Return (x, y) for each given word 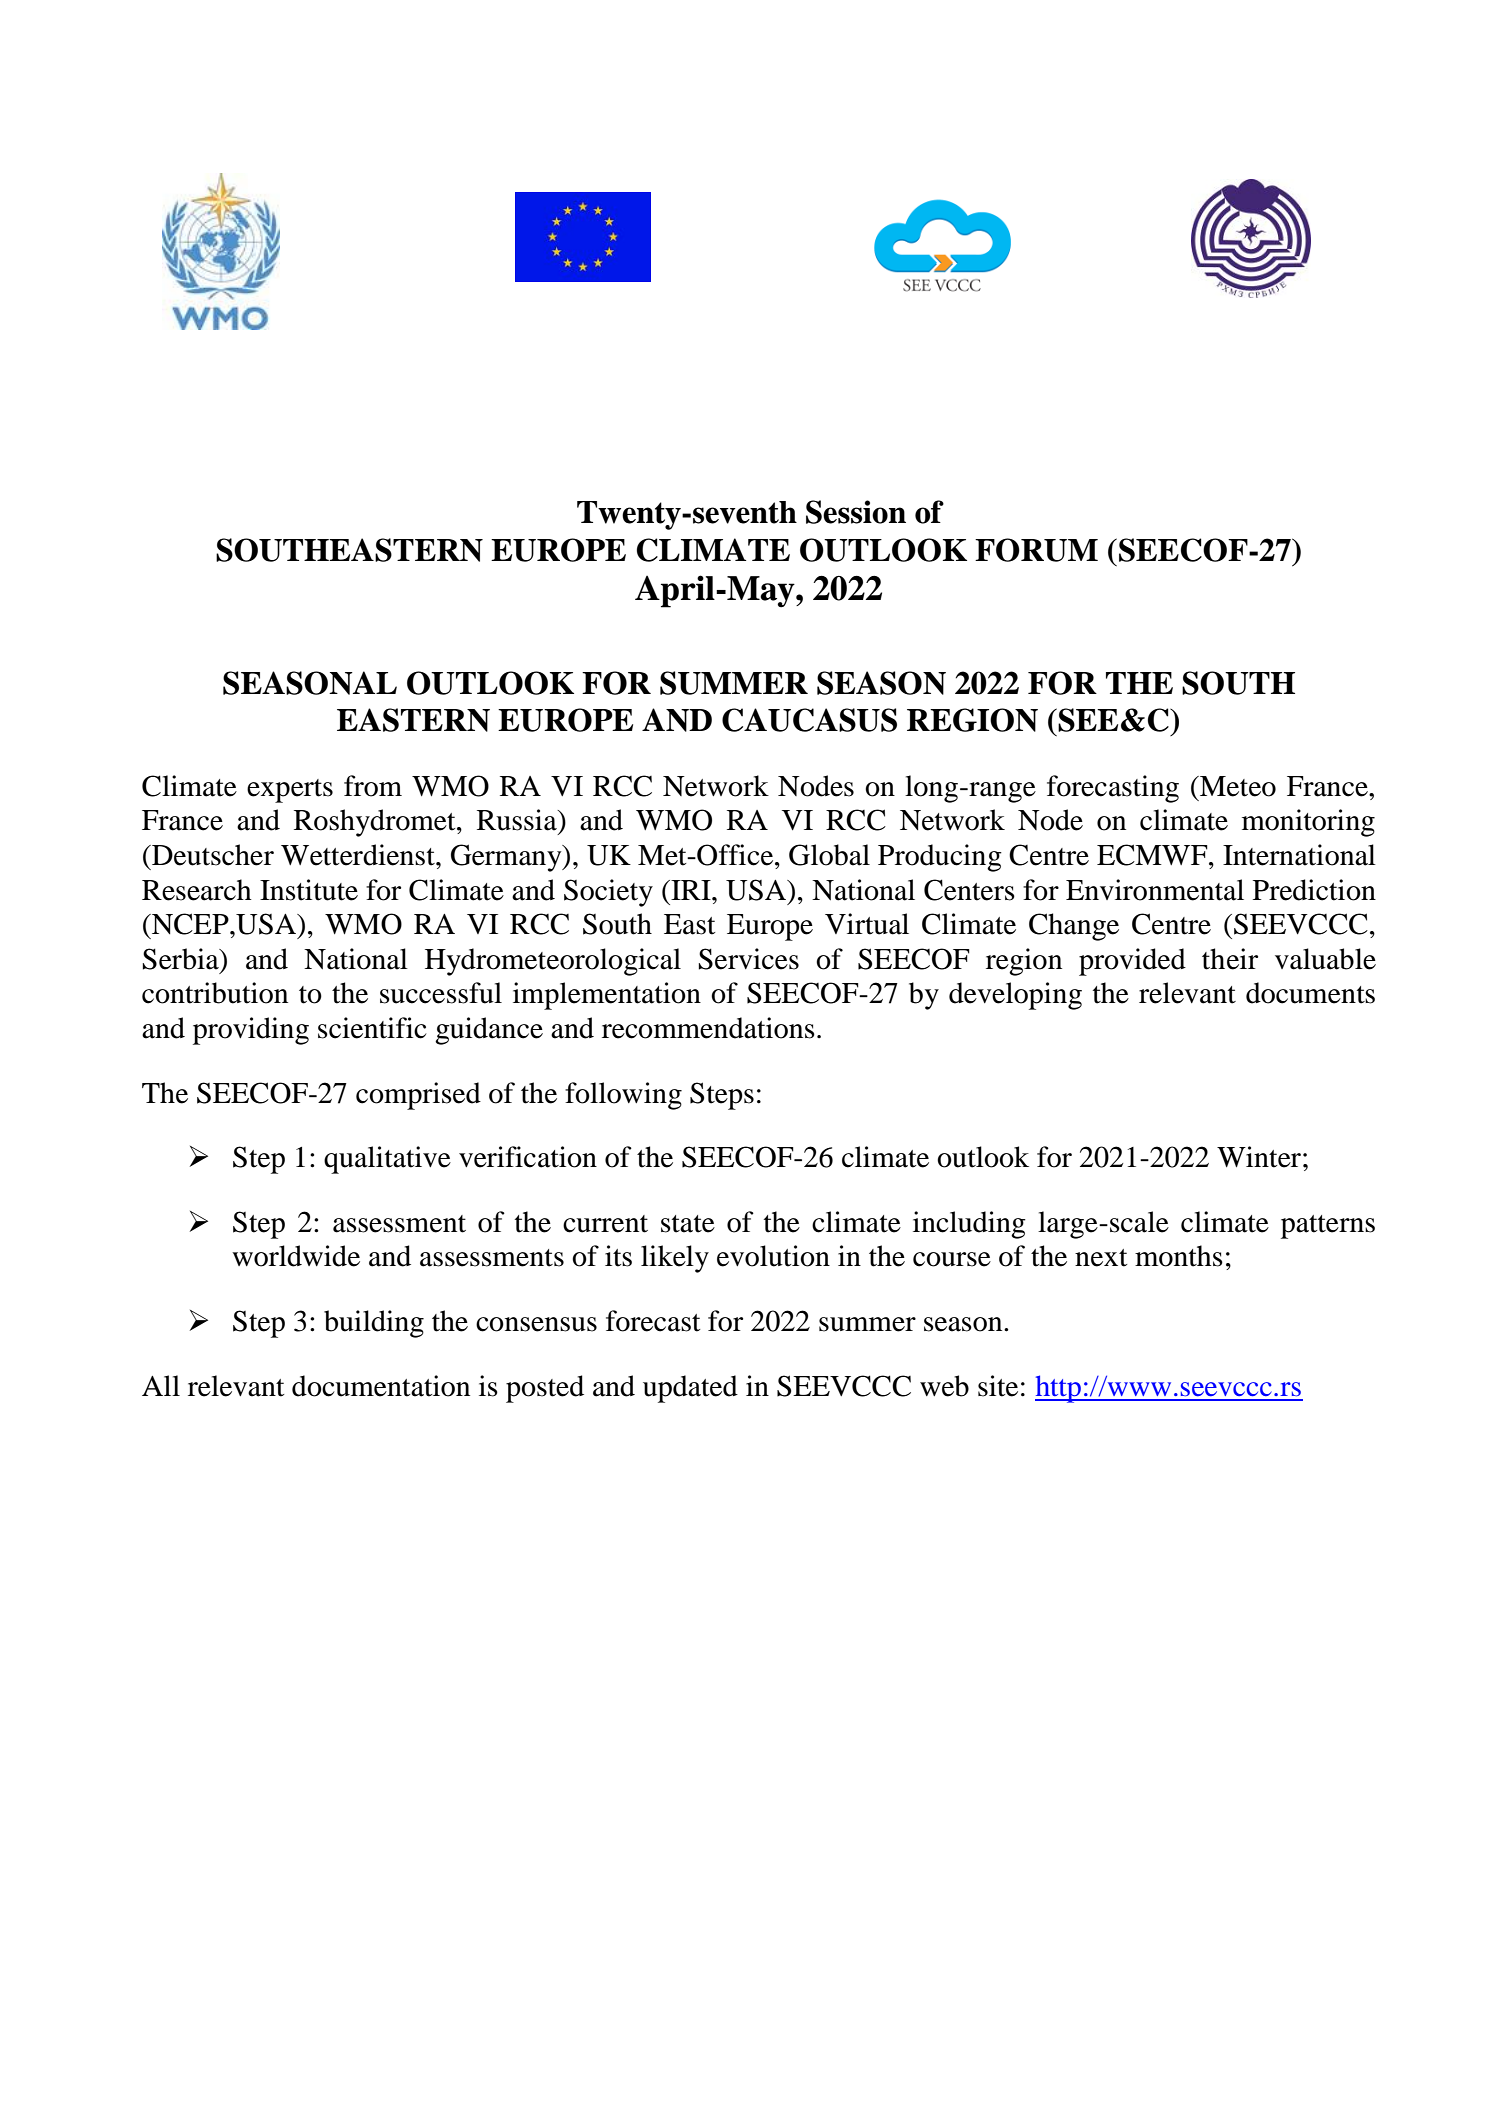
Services (749, 959)
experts (290, 791)
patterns (1328, 1227)
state (688, 1224)
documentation (381, 1386)
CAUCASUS (809, 720)
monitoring (1308, 823)
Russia (518, 820)
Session (856, 512)
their (1230, 959)
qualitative (387, 1160)
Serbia (182, 959)
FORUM (1036, 550)
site (998, 1386)
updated (690, 1389)
